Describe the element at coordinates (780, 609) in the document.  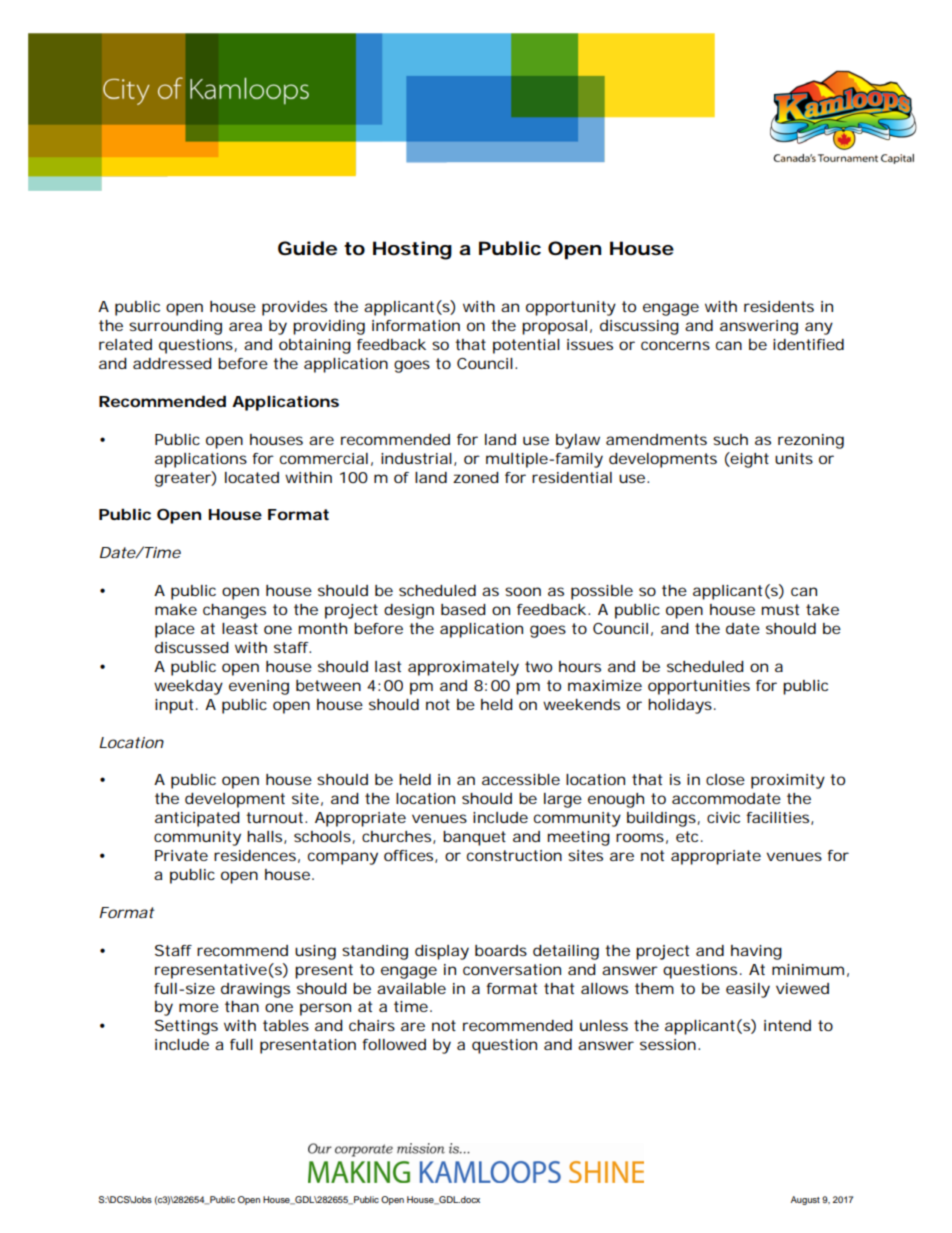
I see `must` at that location.
